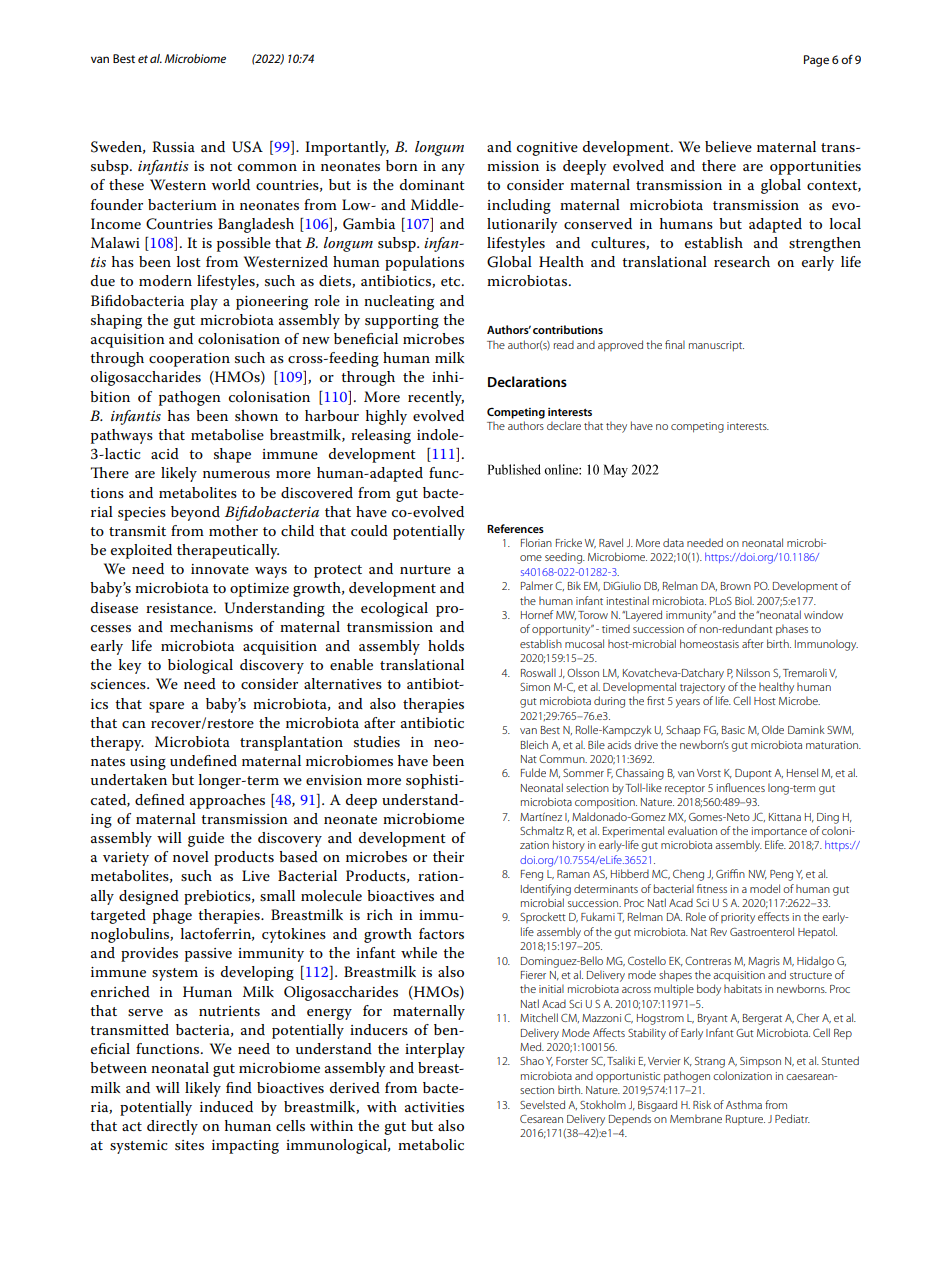 The width and height of the document is (952, 1265). Describe the element at coordinates (172, 1127) in the document. I see `directly` at that location.
